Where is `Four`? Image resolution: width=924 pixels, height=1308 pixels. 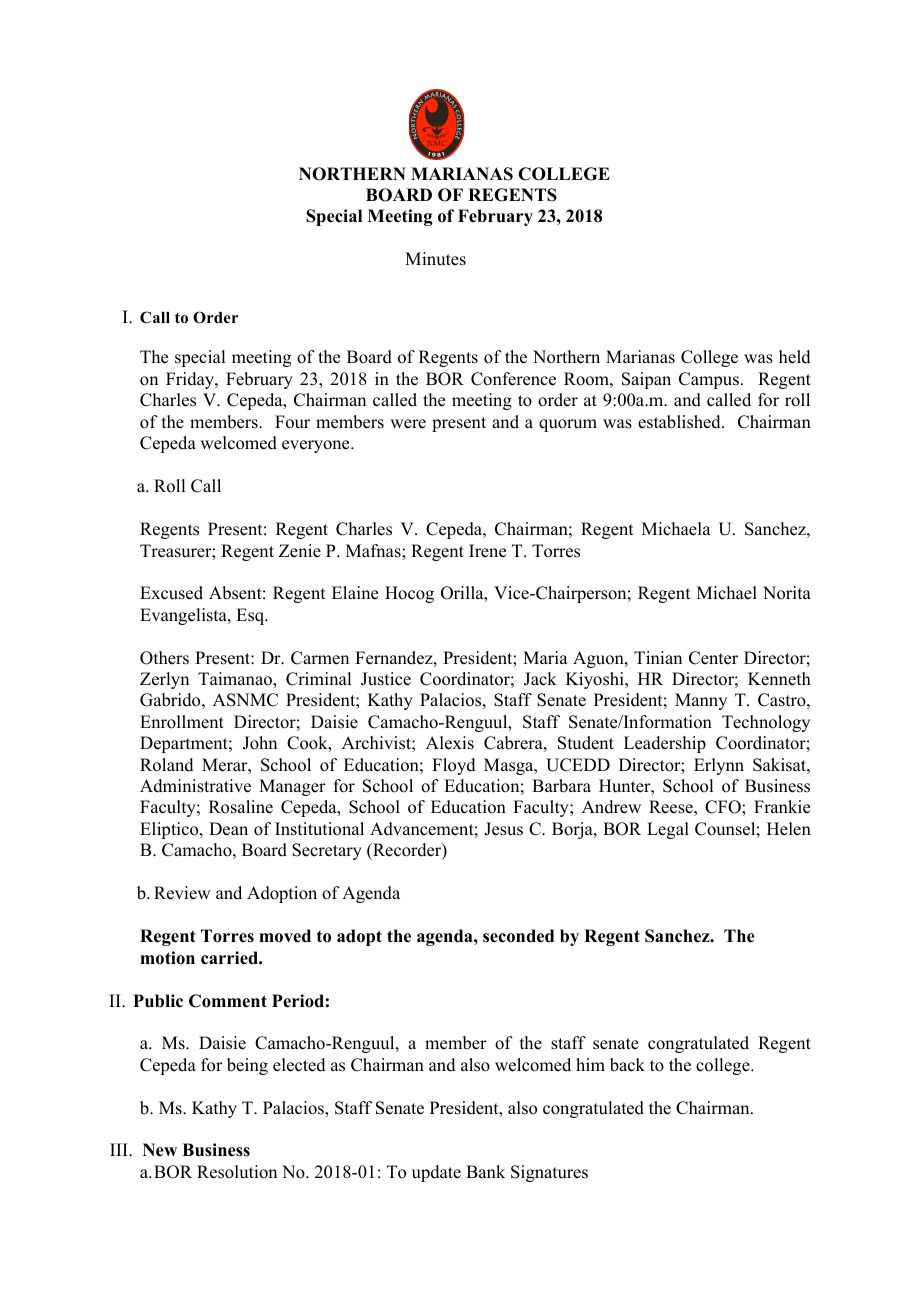 Four is located at coordinates (292, 422).
